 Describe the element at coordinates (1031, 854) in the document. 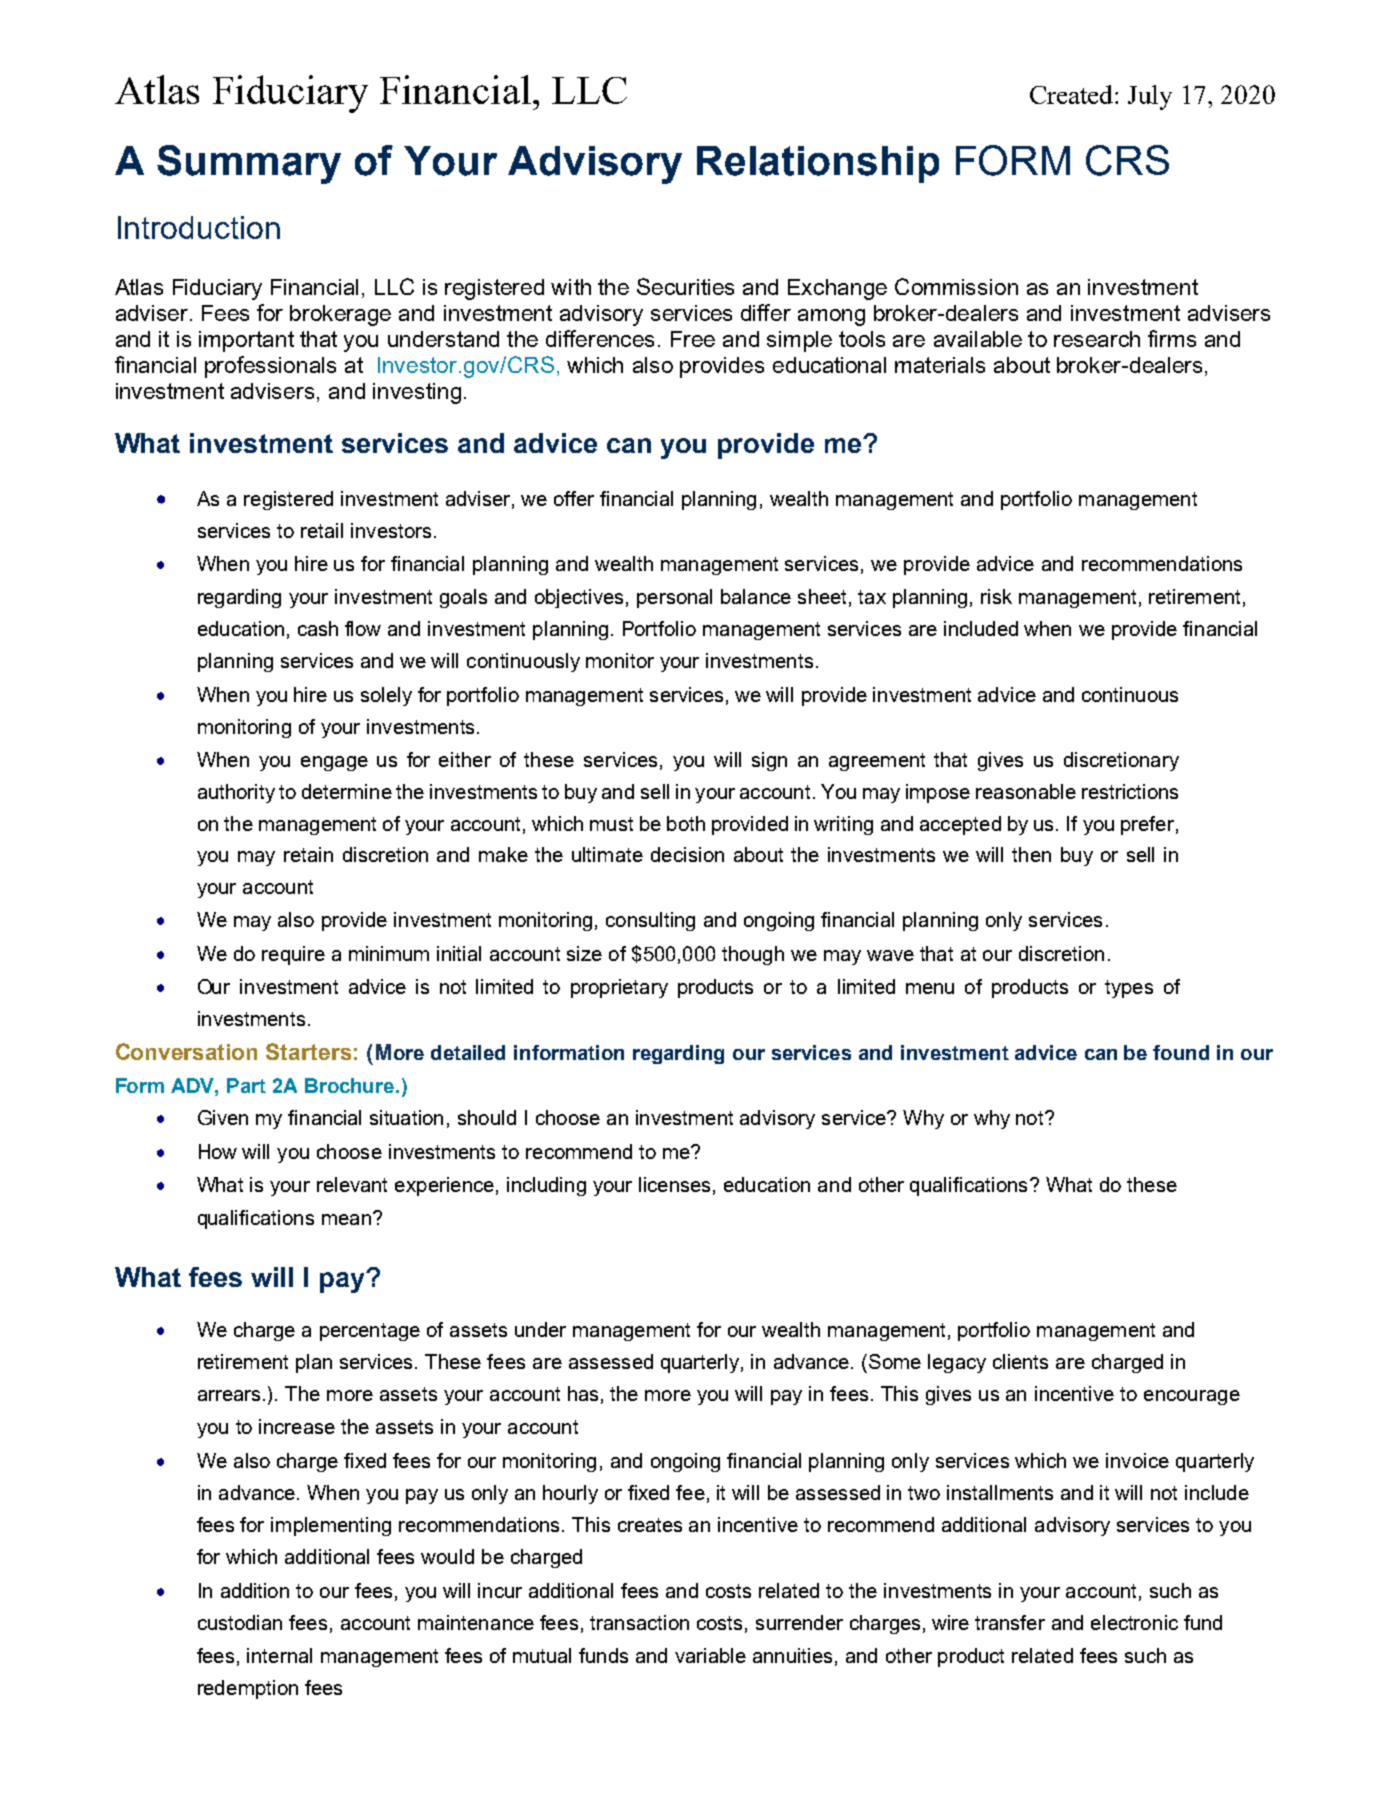

I see `then` at that location.
